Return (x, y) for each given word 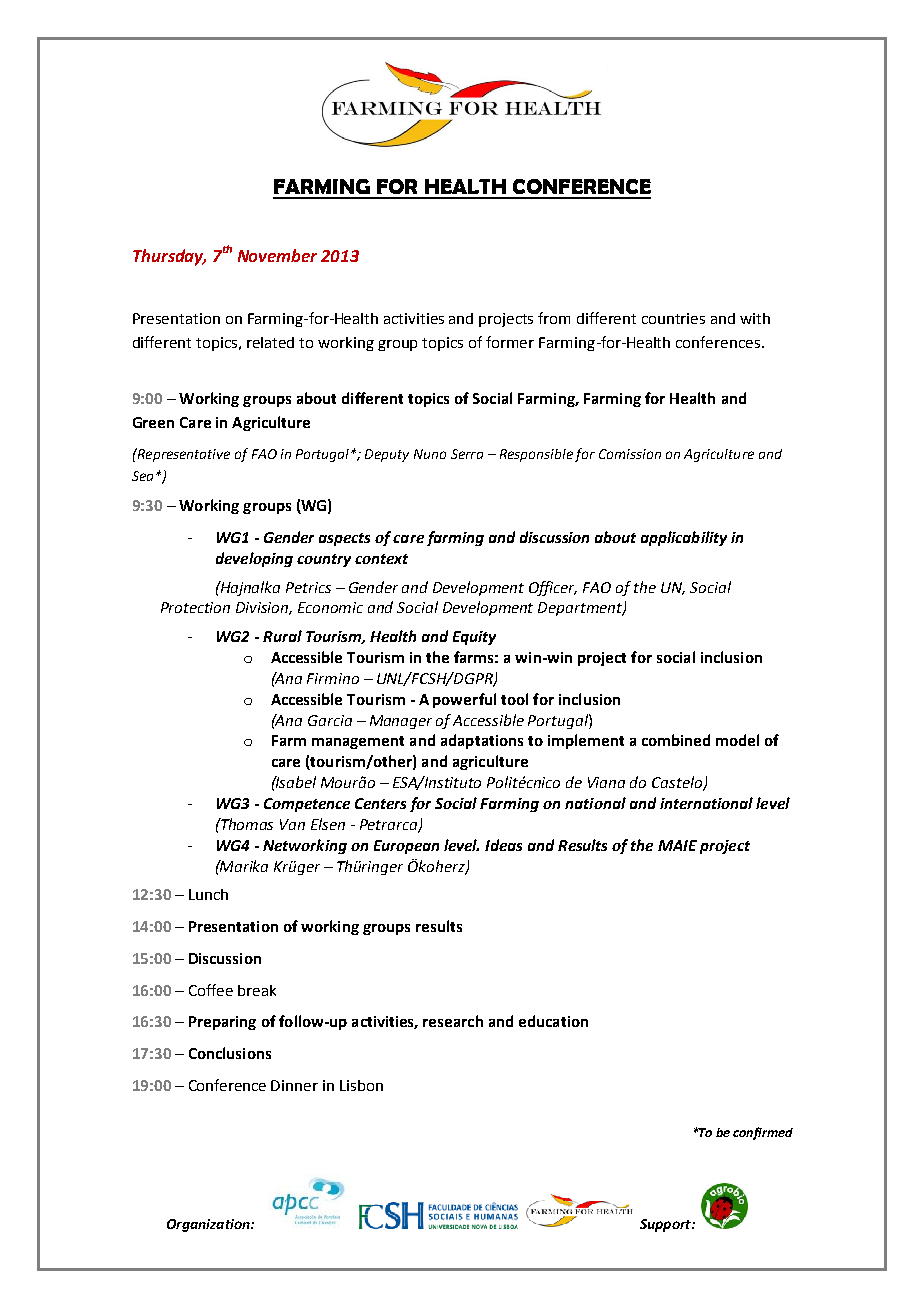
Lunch (208, 894)
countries (673, 318)
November (277, 255)
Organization (209, 1225)
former (510, 342)
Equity (474, 638)
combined (676, 740)
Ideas (503, 845)
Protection (195, 607)
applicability (684, 538)
